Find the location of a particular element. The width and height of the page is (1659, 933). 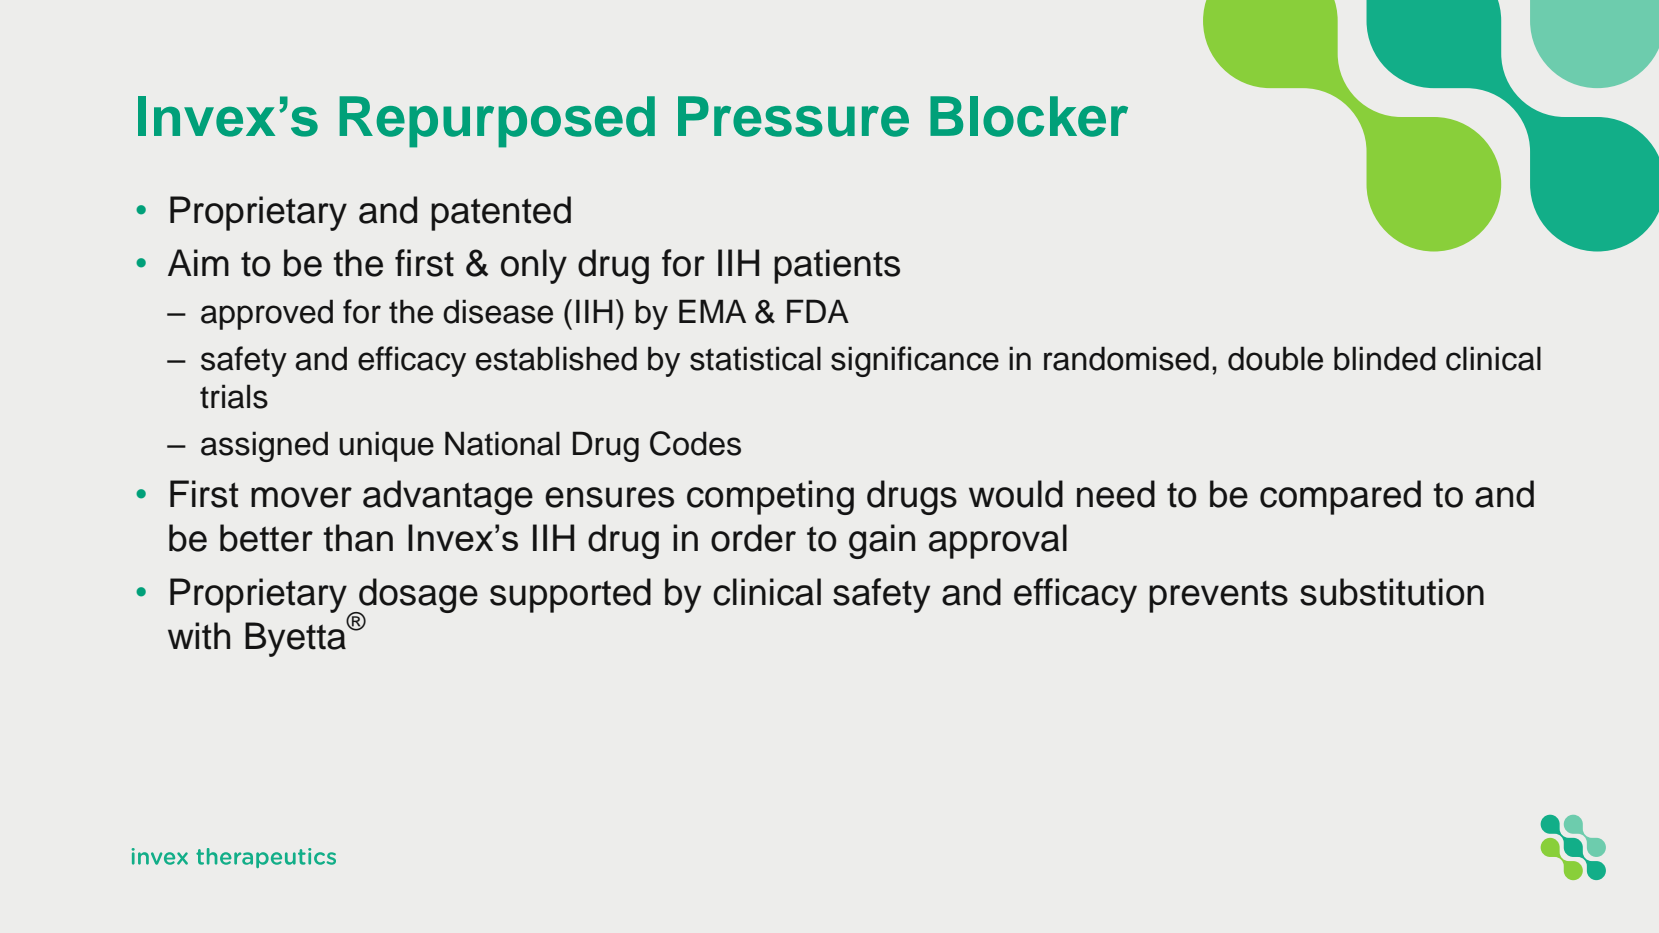

dosage is located at coordinates (417, 596).
